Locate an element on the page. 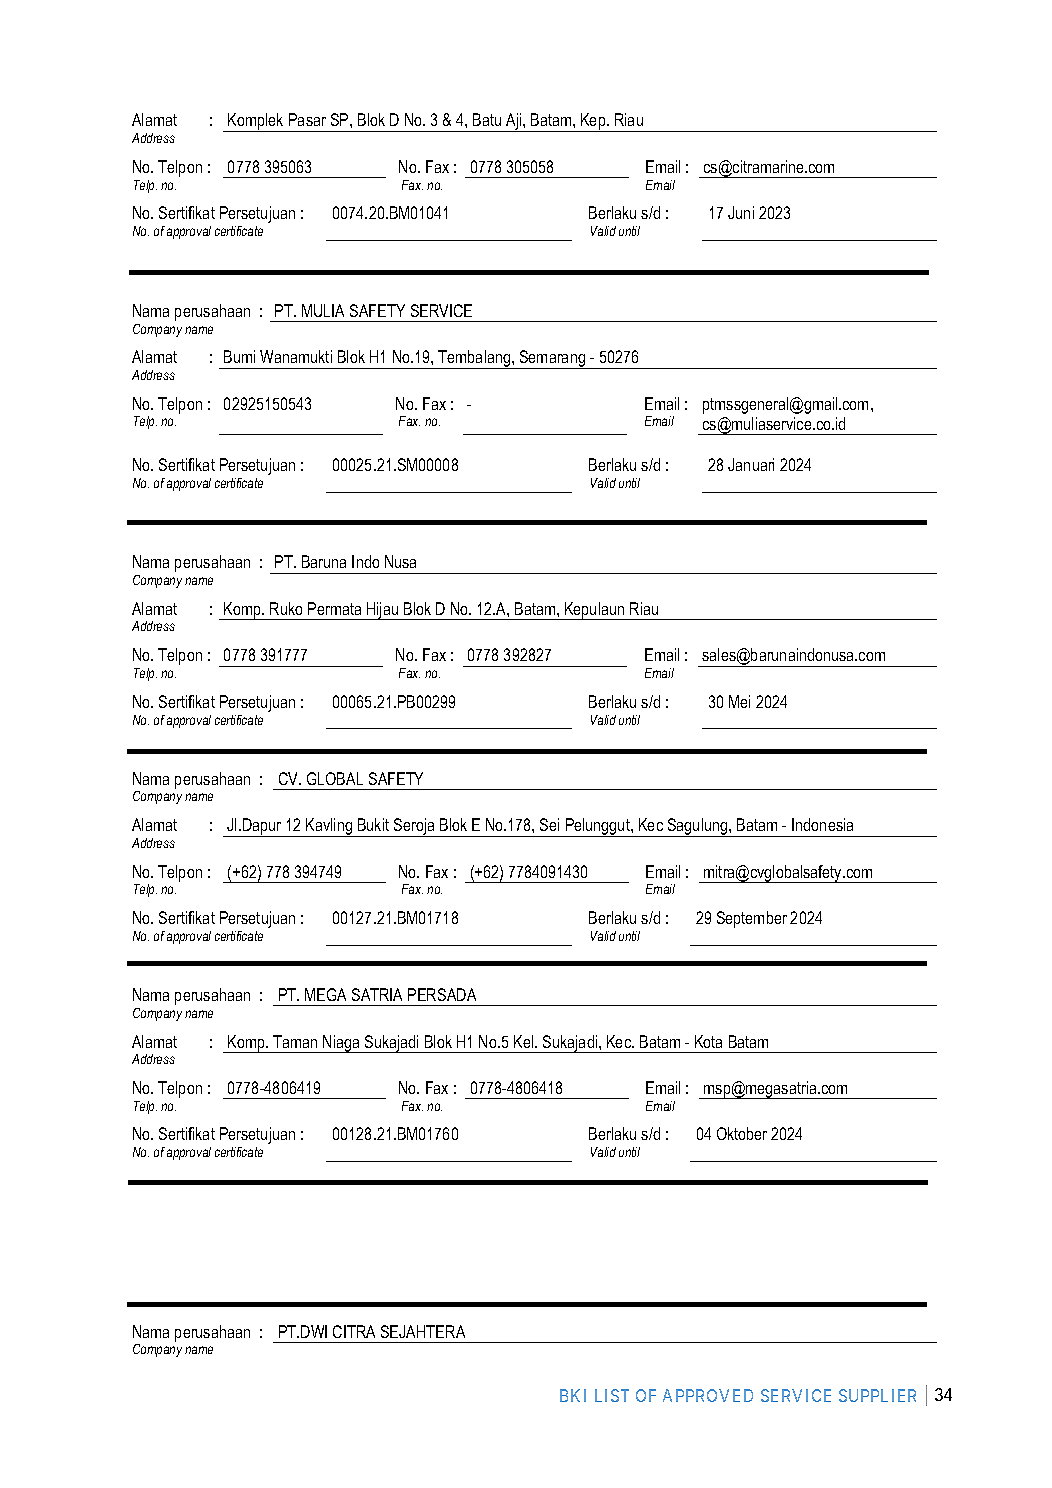  Bukit is located at coordinates (373, 824).
